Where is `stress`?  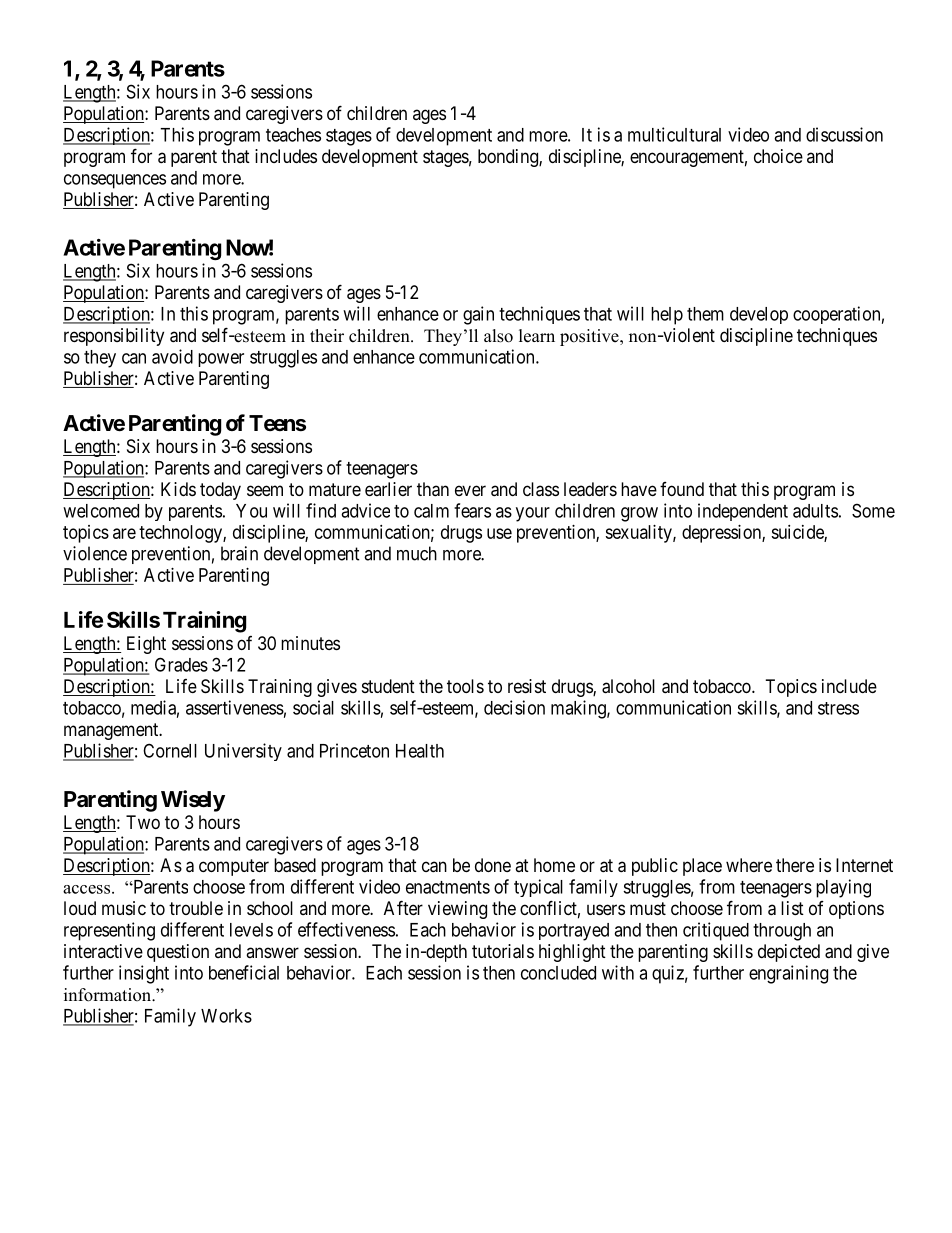 stress is located at coordinates (838, 708).
